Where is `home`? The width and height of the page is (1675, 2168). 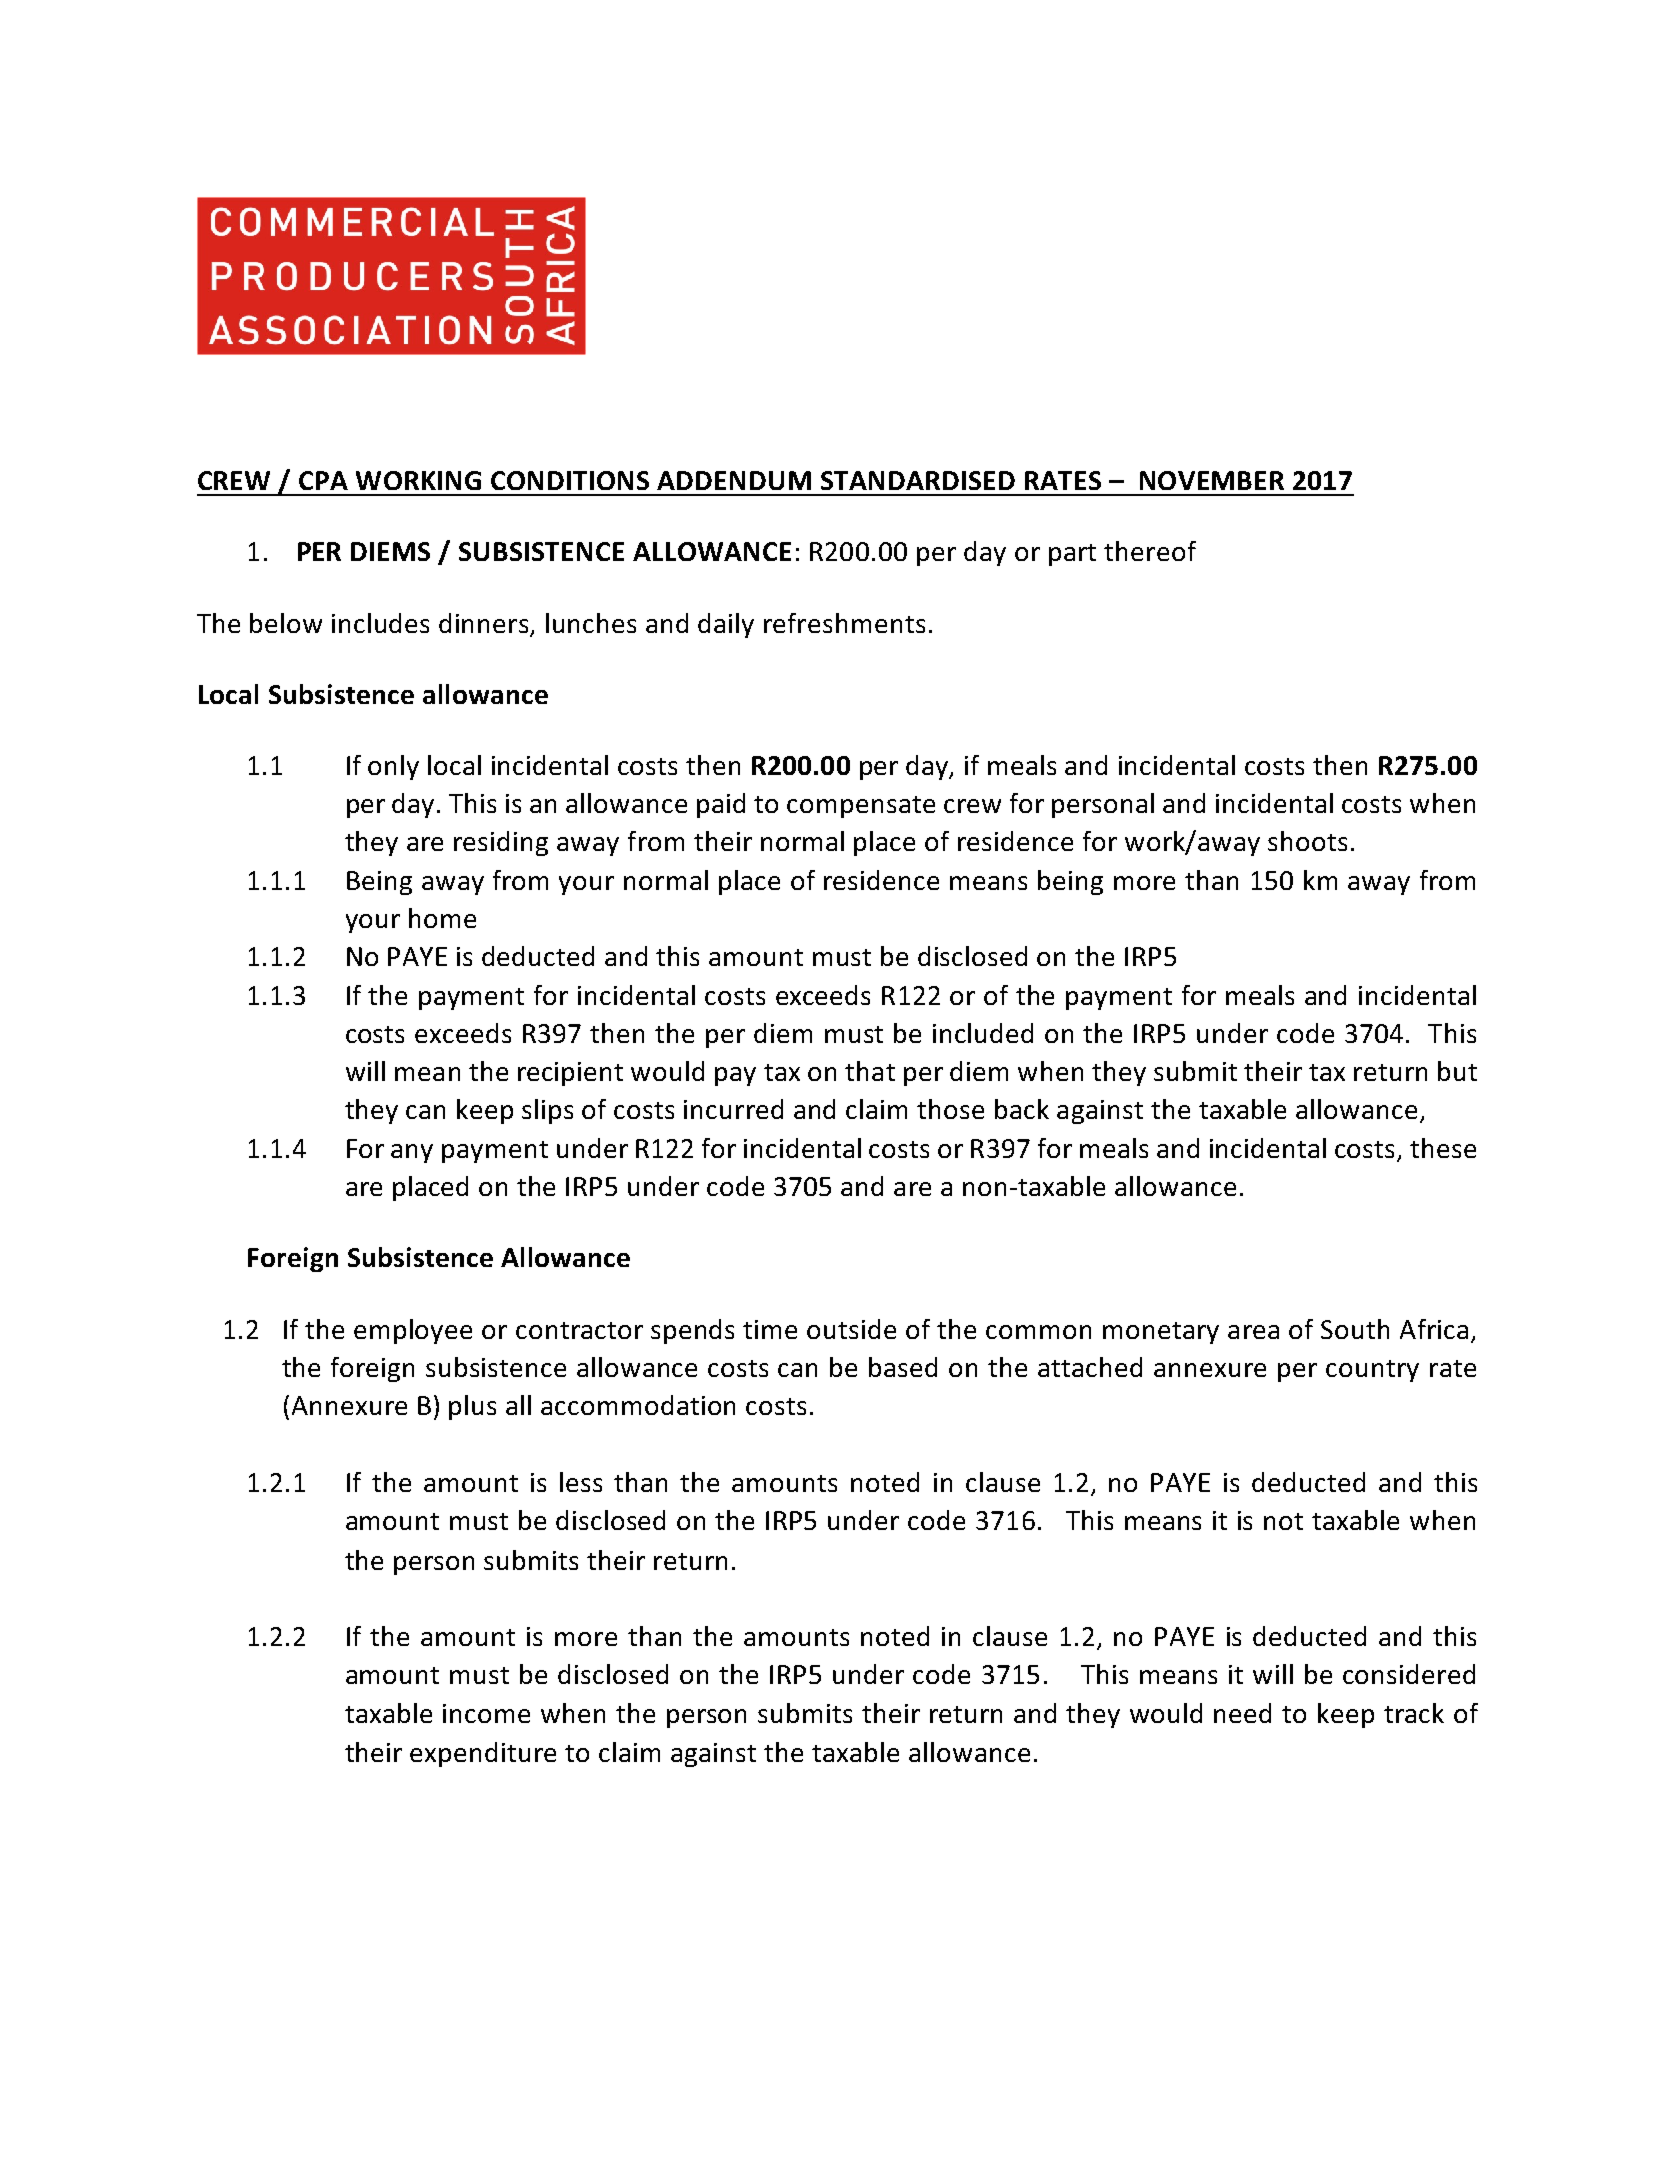
home is located at coordinates (442, 918).
